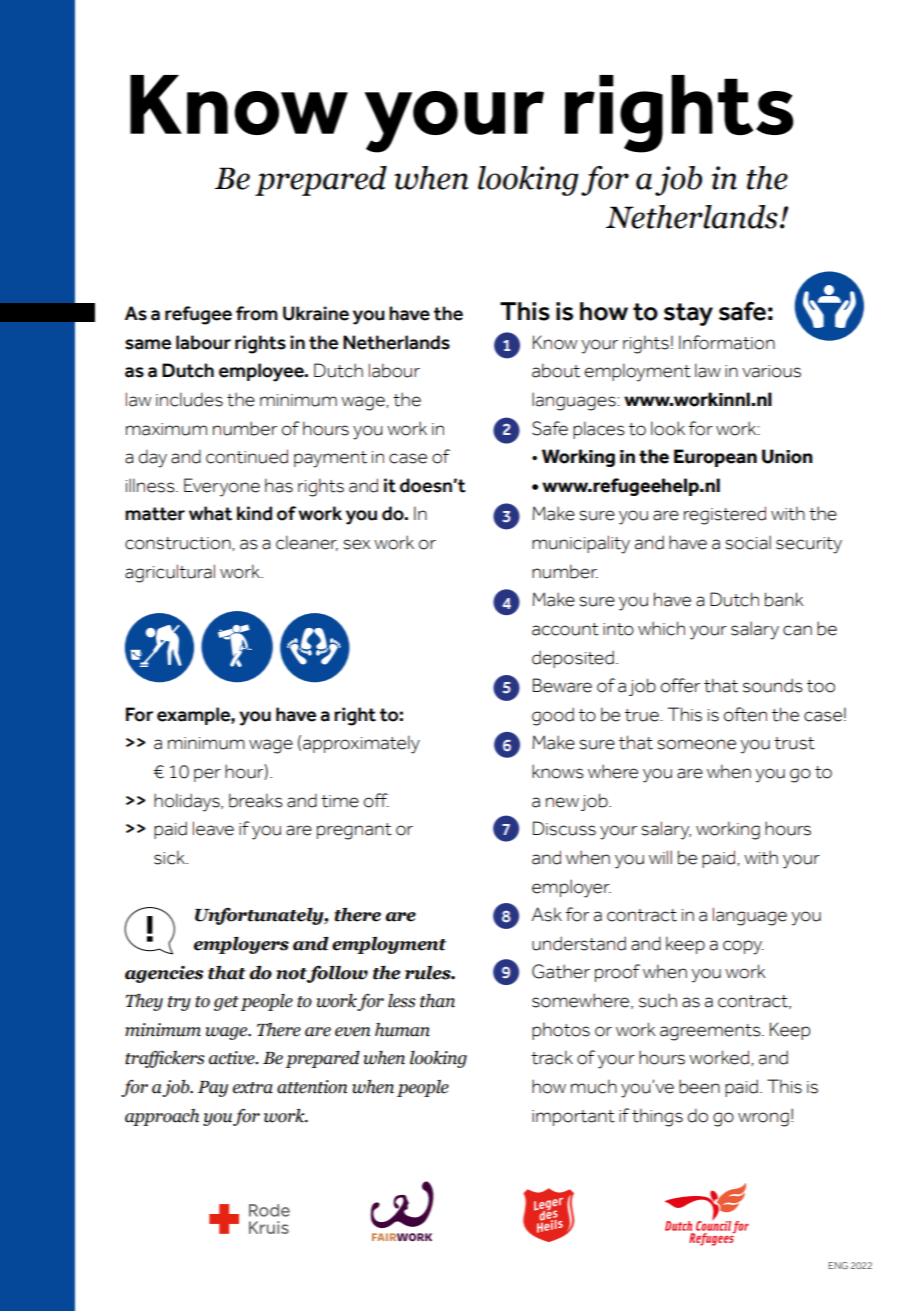 This page has height=1311, width=924. I want to click on construction, so click(179, 544).
